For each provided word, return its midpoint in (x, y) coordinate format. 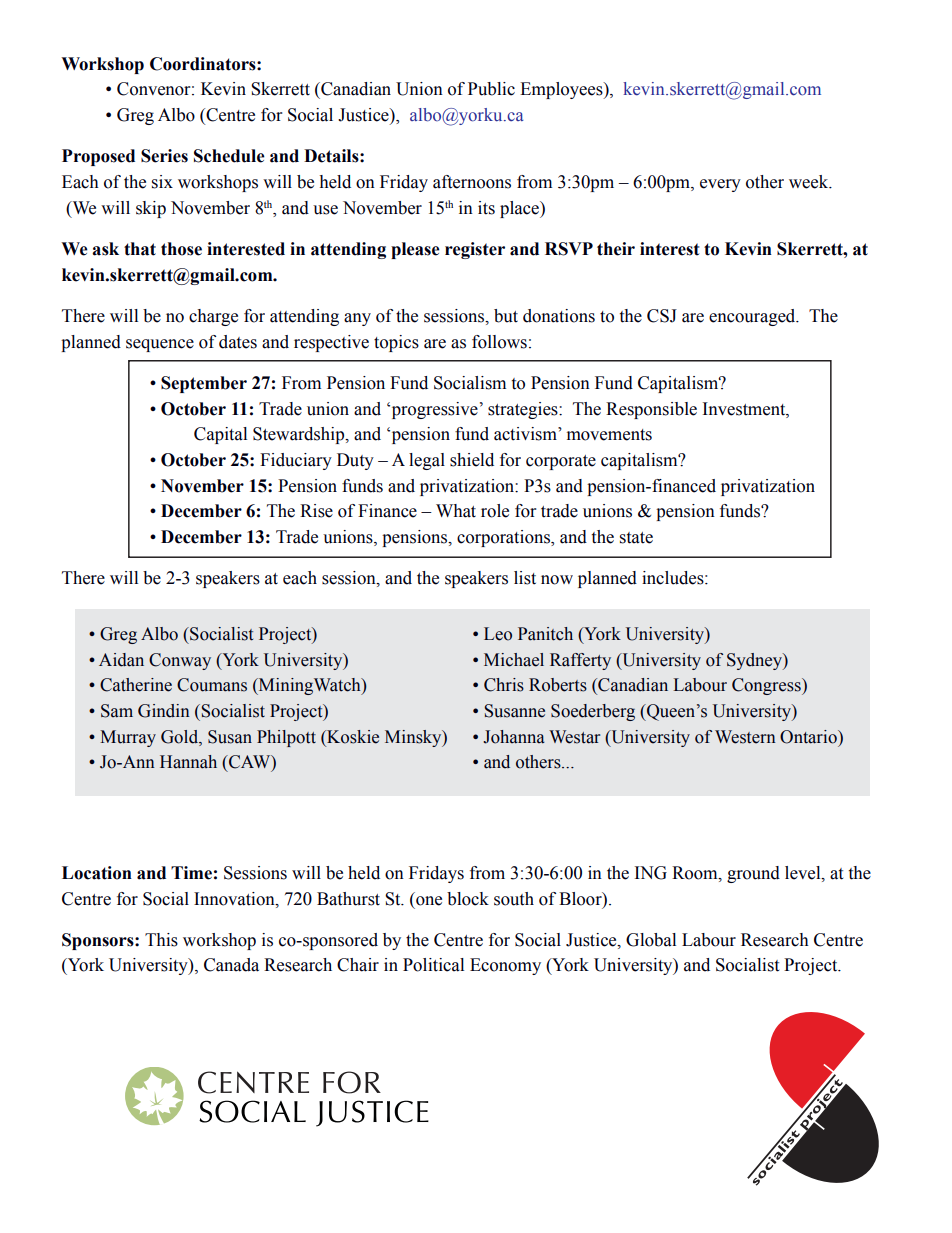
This (161, 940)
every (720, 185)
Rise (316, 511)
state (636, 538)
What (456, 511)
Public (491, 89)
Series (164, 156)
